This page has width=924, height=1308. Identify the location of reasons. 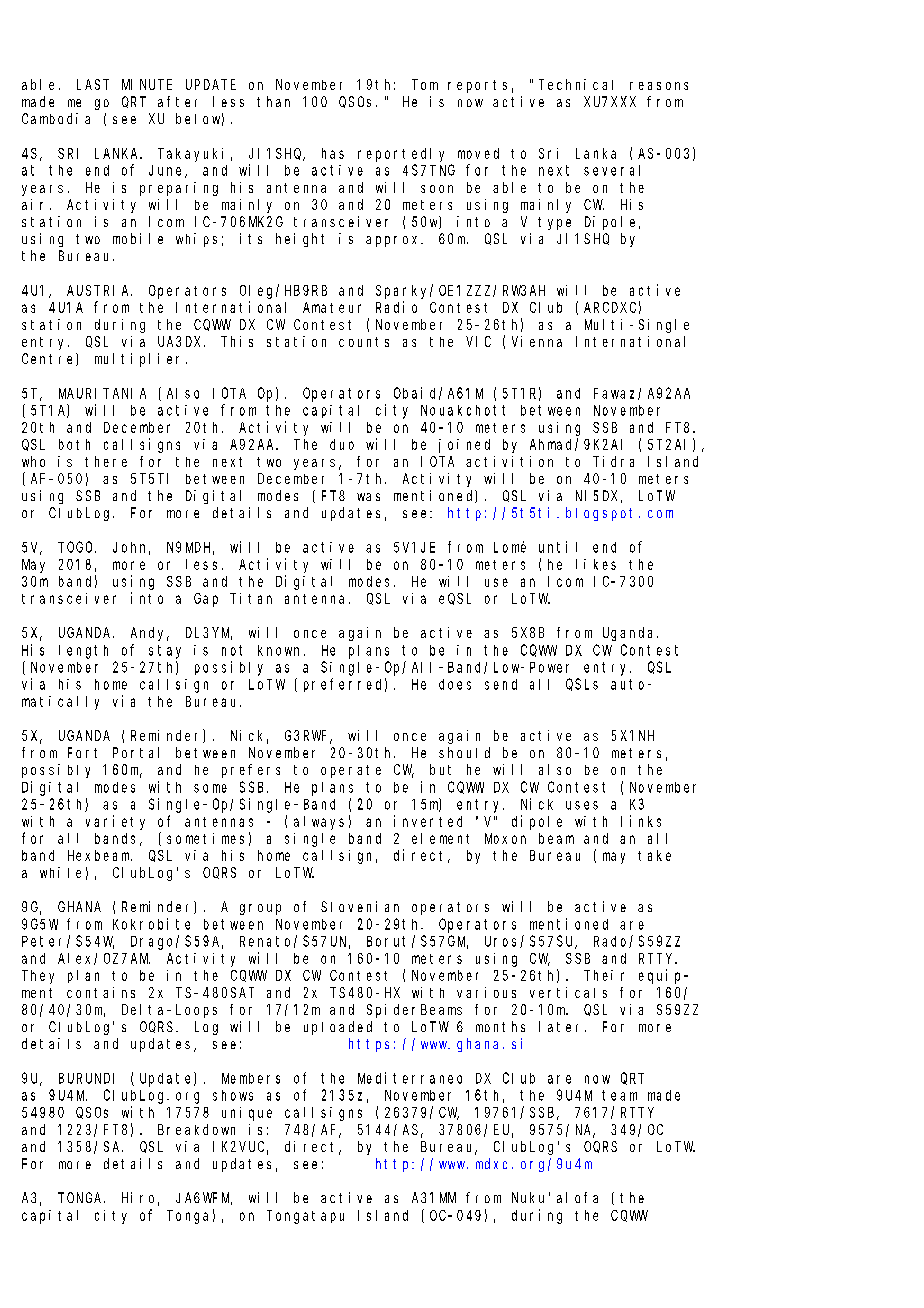
(659, 86).
